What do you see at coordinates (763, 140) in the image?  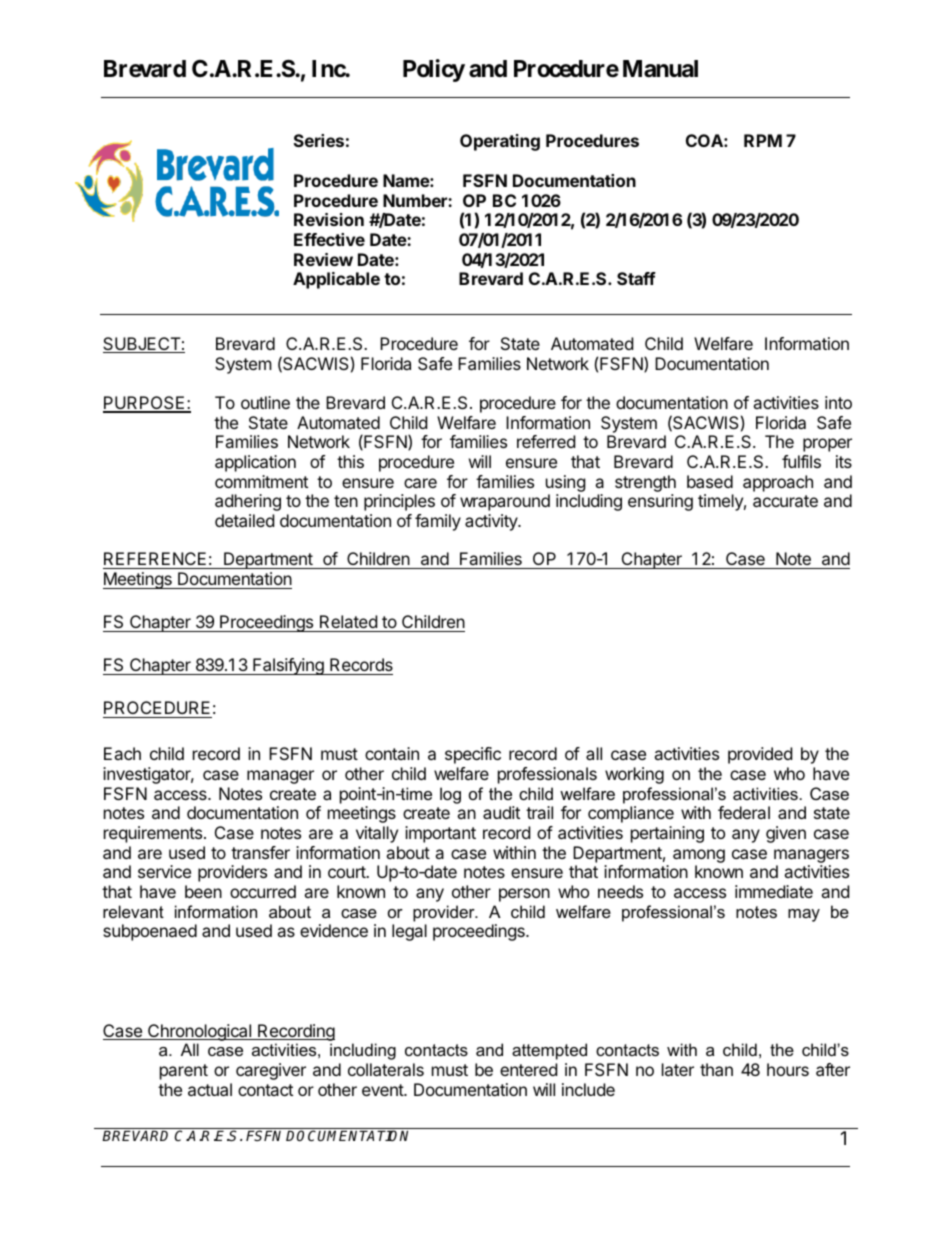 I see `RPM` at bounding box center [763, 140].
